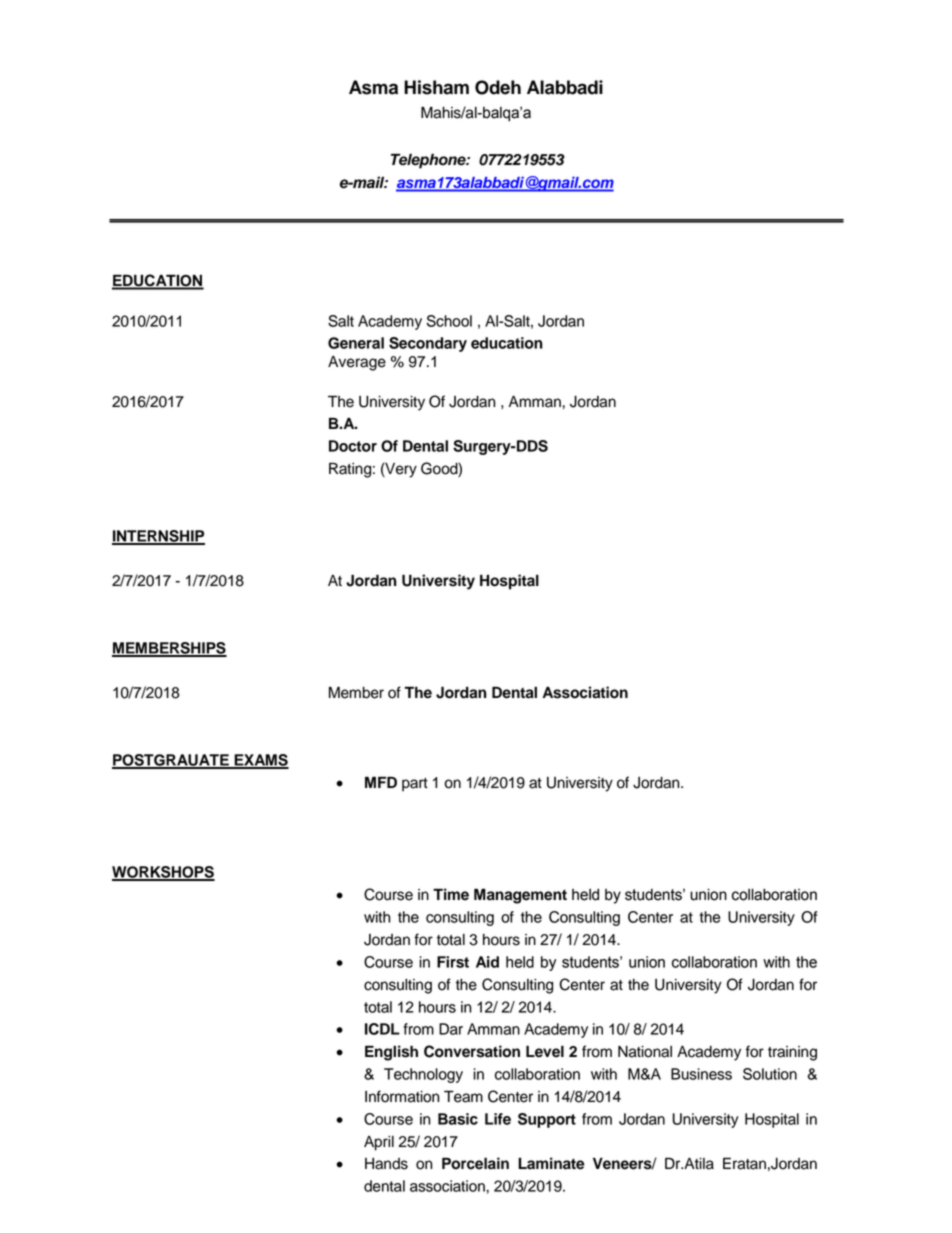 Image resolution: width=952 pixels, height=1233 pixels. What do you see at coordinates (356, 343) in the screenshot?
I see `General` at bounding box center [356, 343].
